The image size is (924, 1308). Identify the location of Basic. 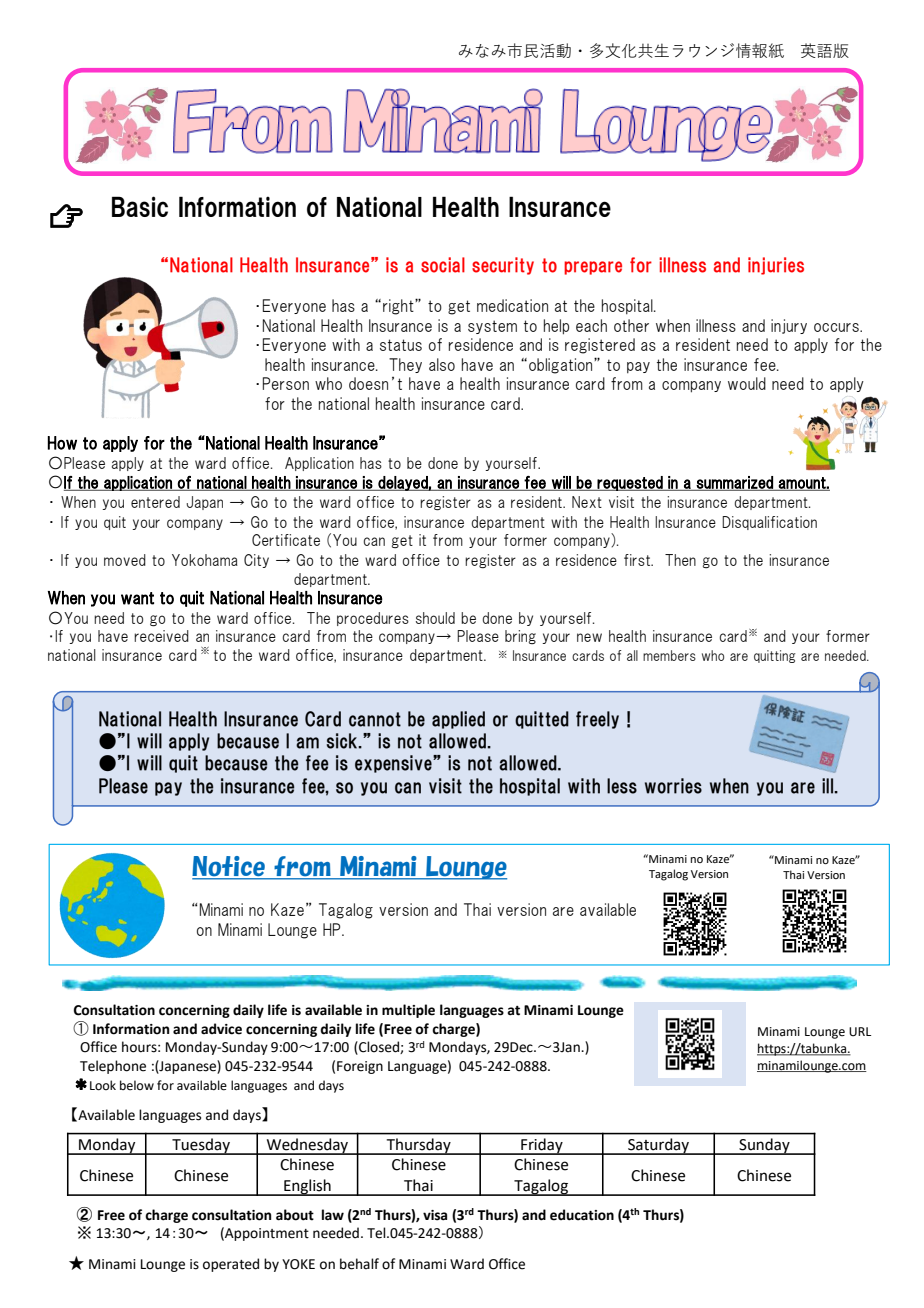
(140, 206).
